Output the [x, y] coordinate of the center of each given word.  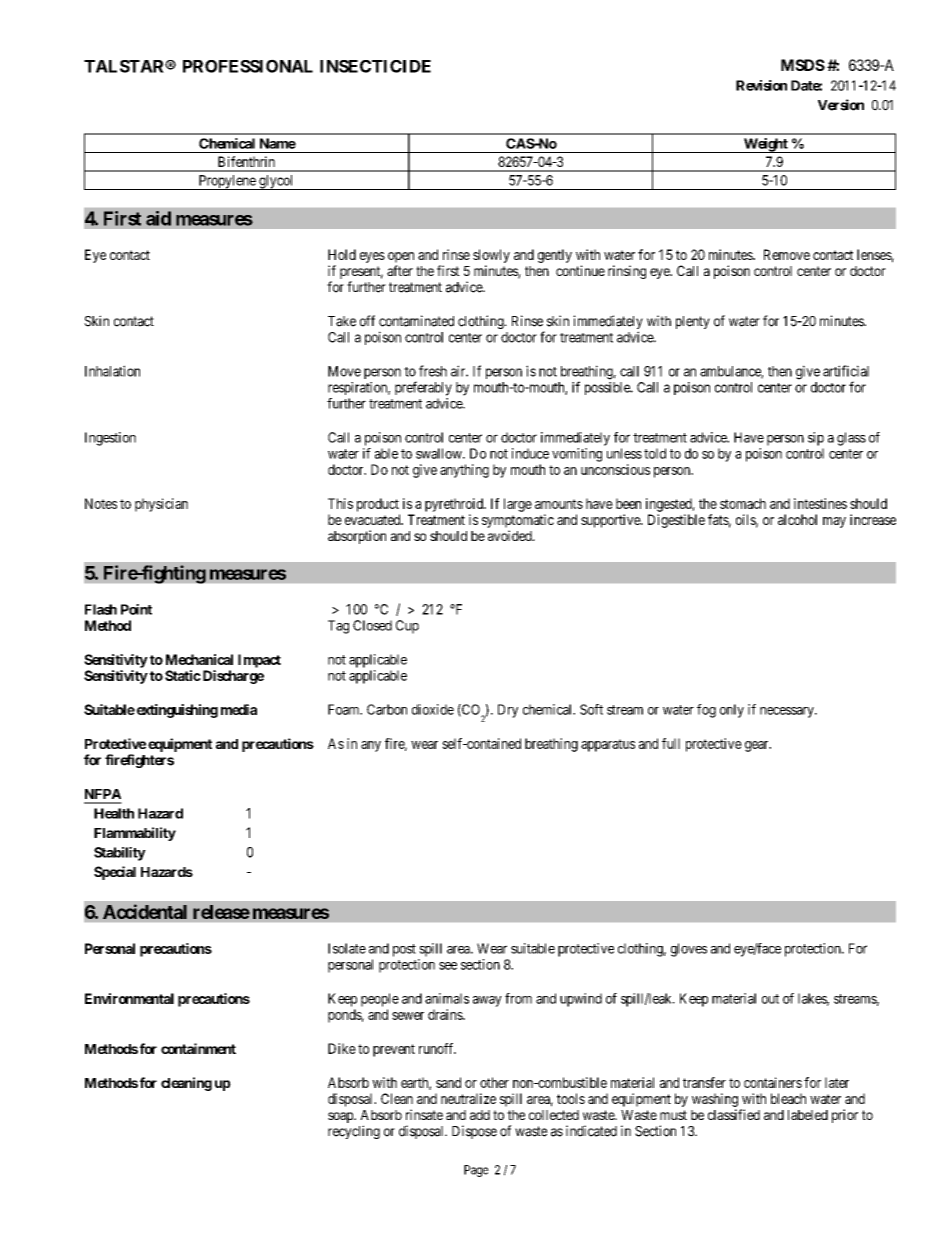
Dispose [474, 1132]
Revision [761, 85]
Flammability [135, 834]
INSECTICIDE [375, 66]
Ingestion [110, 439]
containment [198, 1048]
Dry [508, 711]
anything [464, 471]
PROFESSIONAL [248, 66]
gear [758, 746]
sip [816, 439]
